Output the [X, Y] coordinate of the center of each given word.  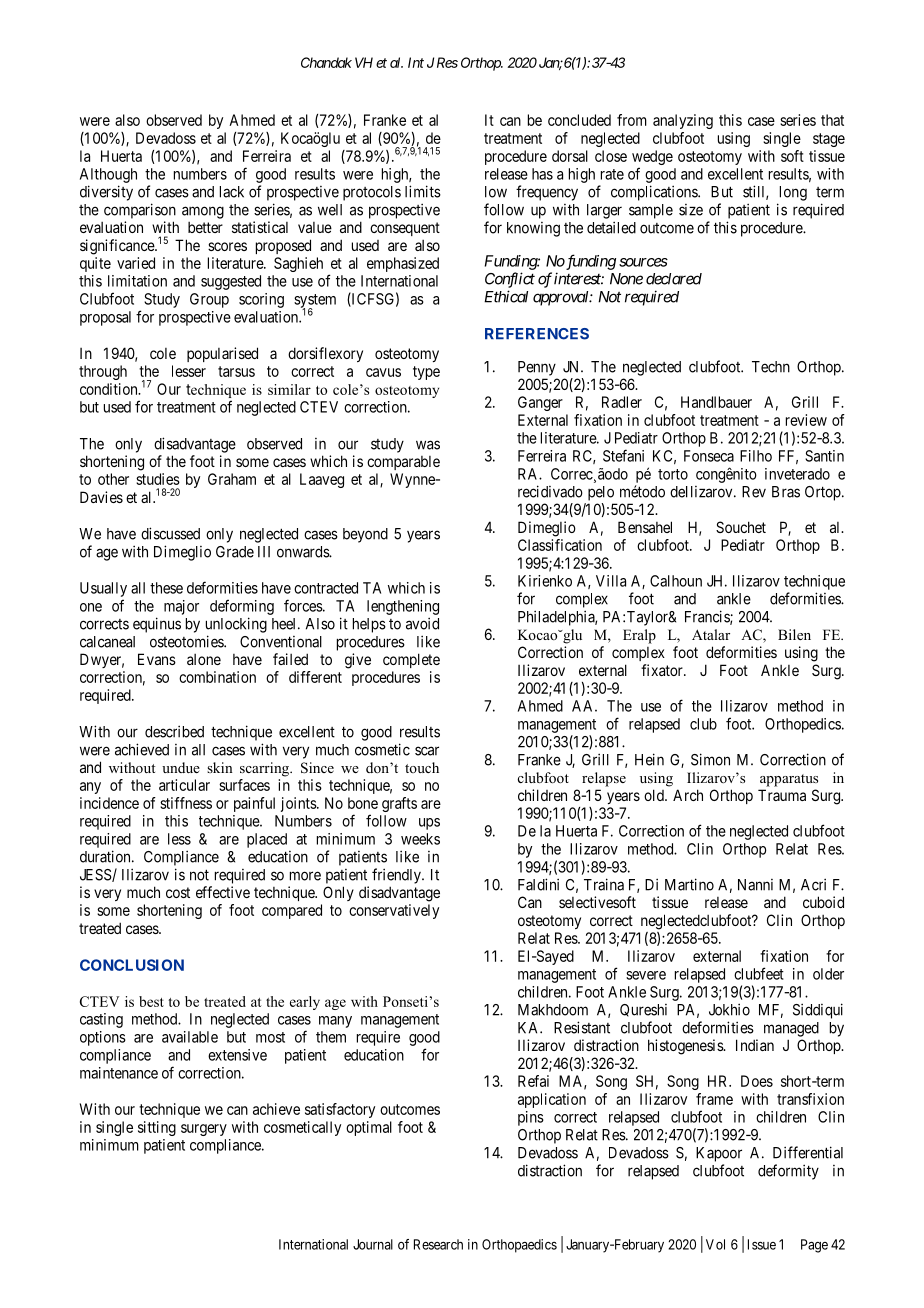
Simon [710, 759]
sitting [157, 1128]
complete [411, 660]
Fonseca [709, 456]
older [828, 974]
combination [217, 677]
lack [232, 192]
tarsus [236, 371]
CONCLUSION [132, 965]
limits [423, 191]
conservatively [394, 911]
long [793, 193]
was [428, 445]
